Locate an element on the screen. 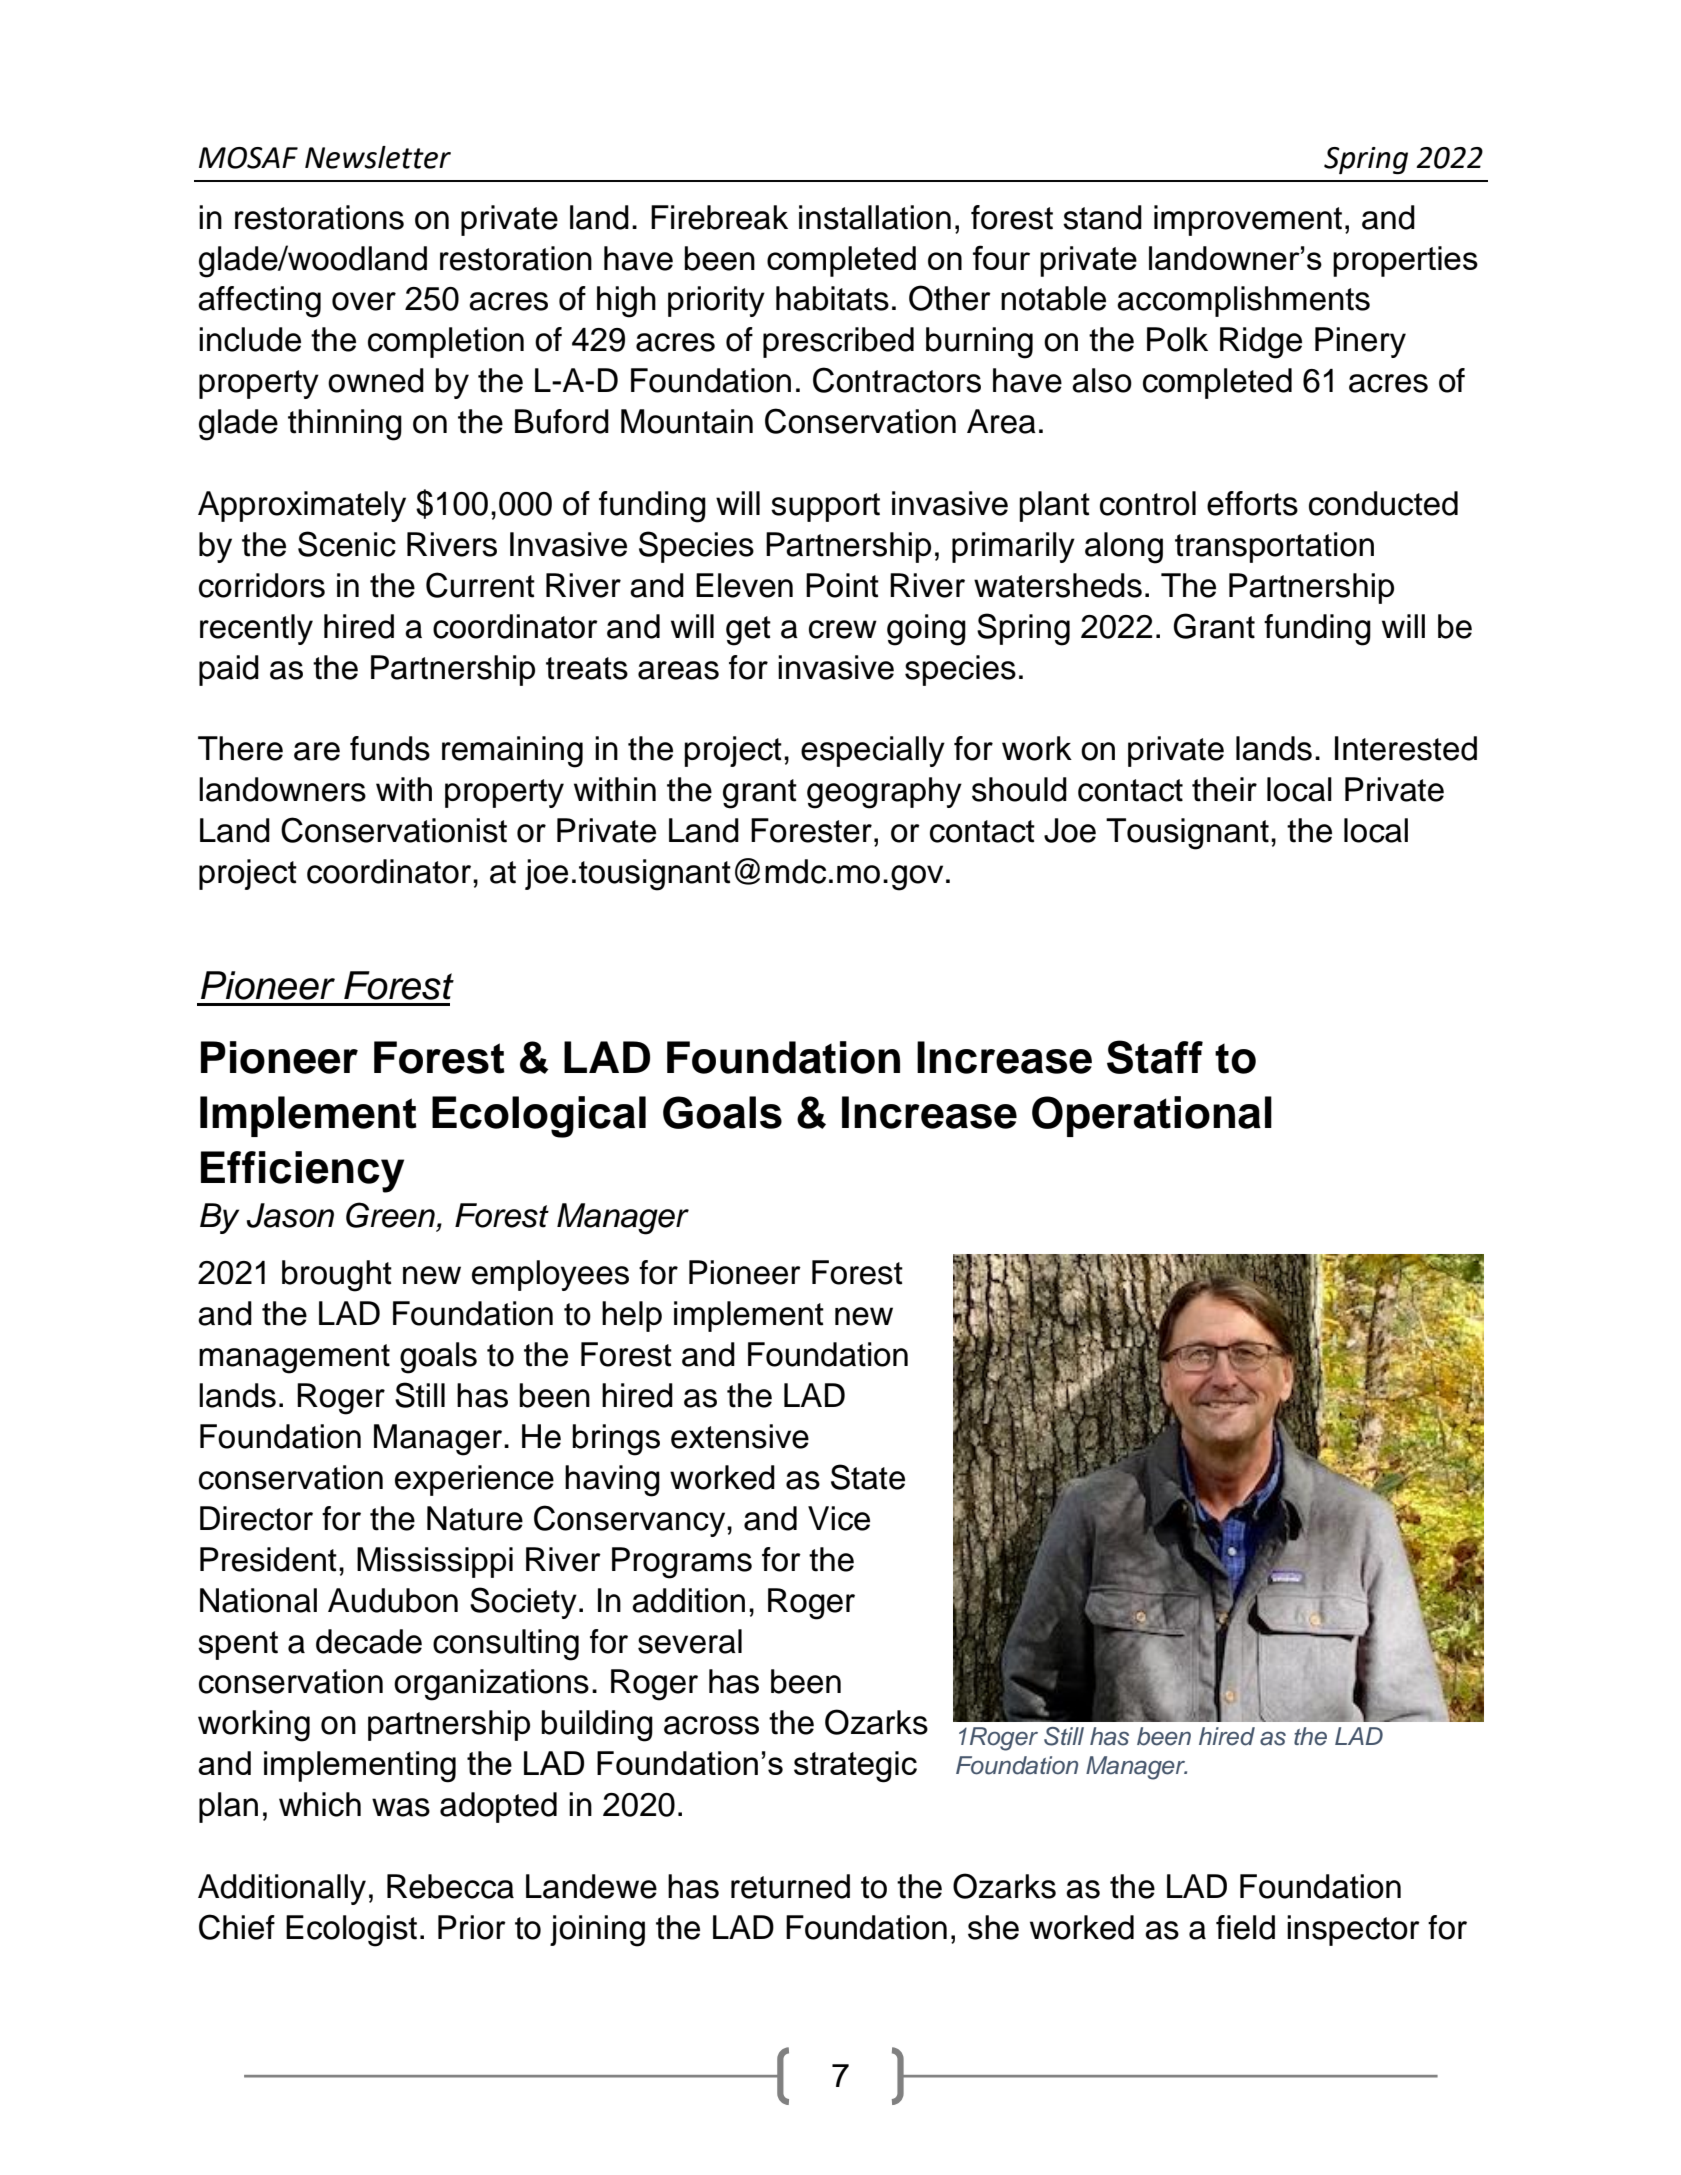  Mississippi is located at coordinates (435, 1562).
